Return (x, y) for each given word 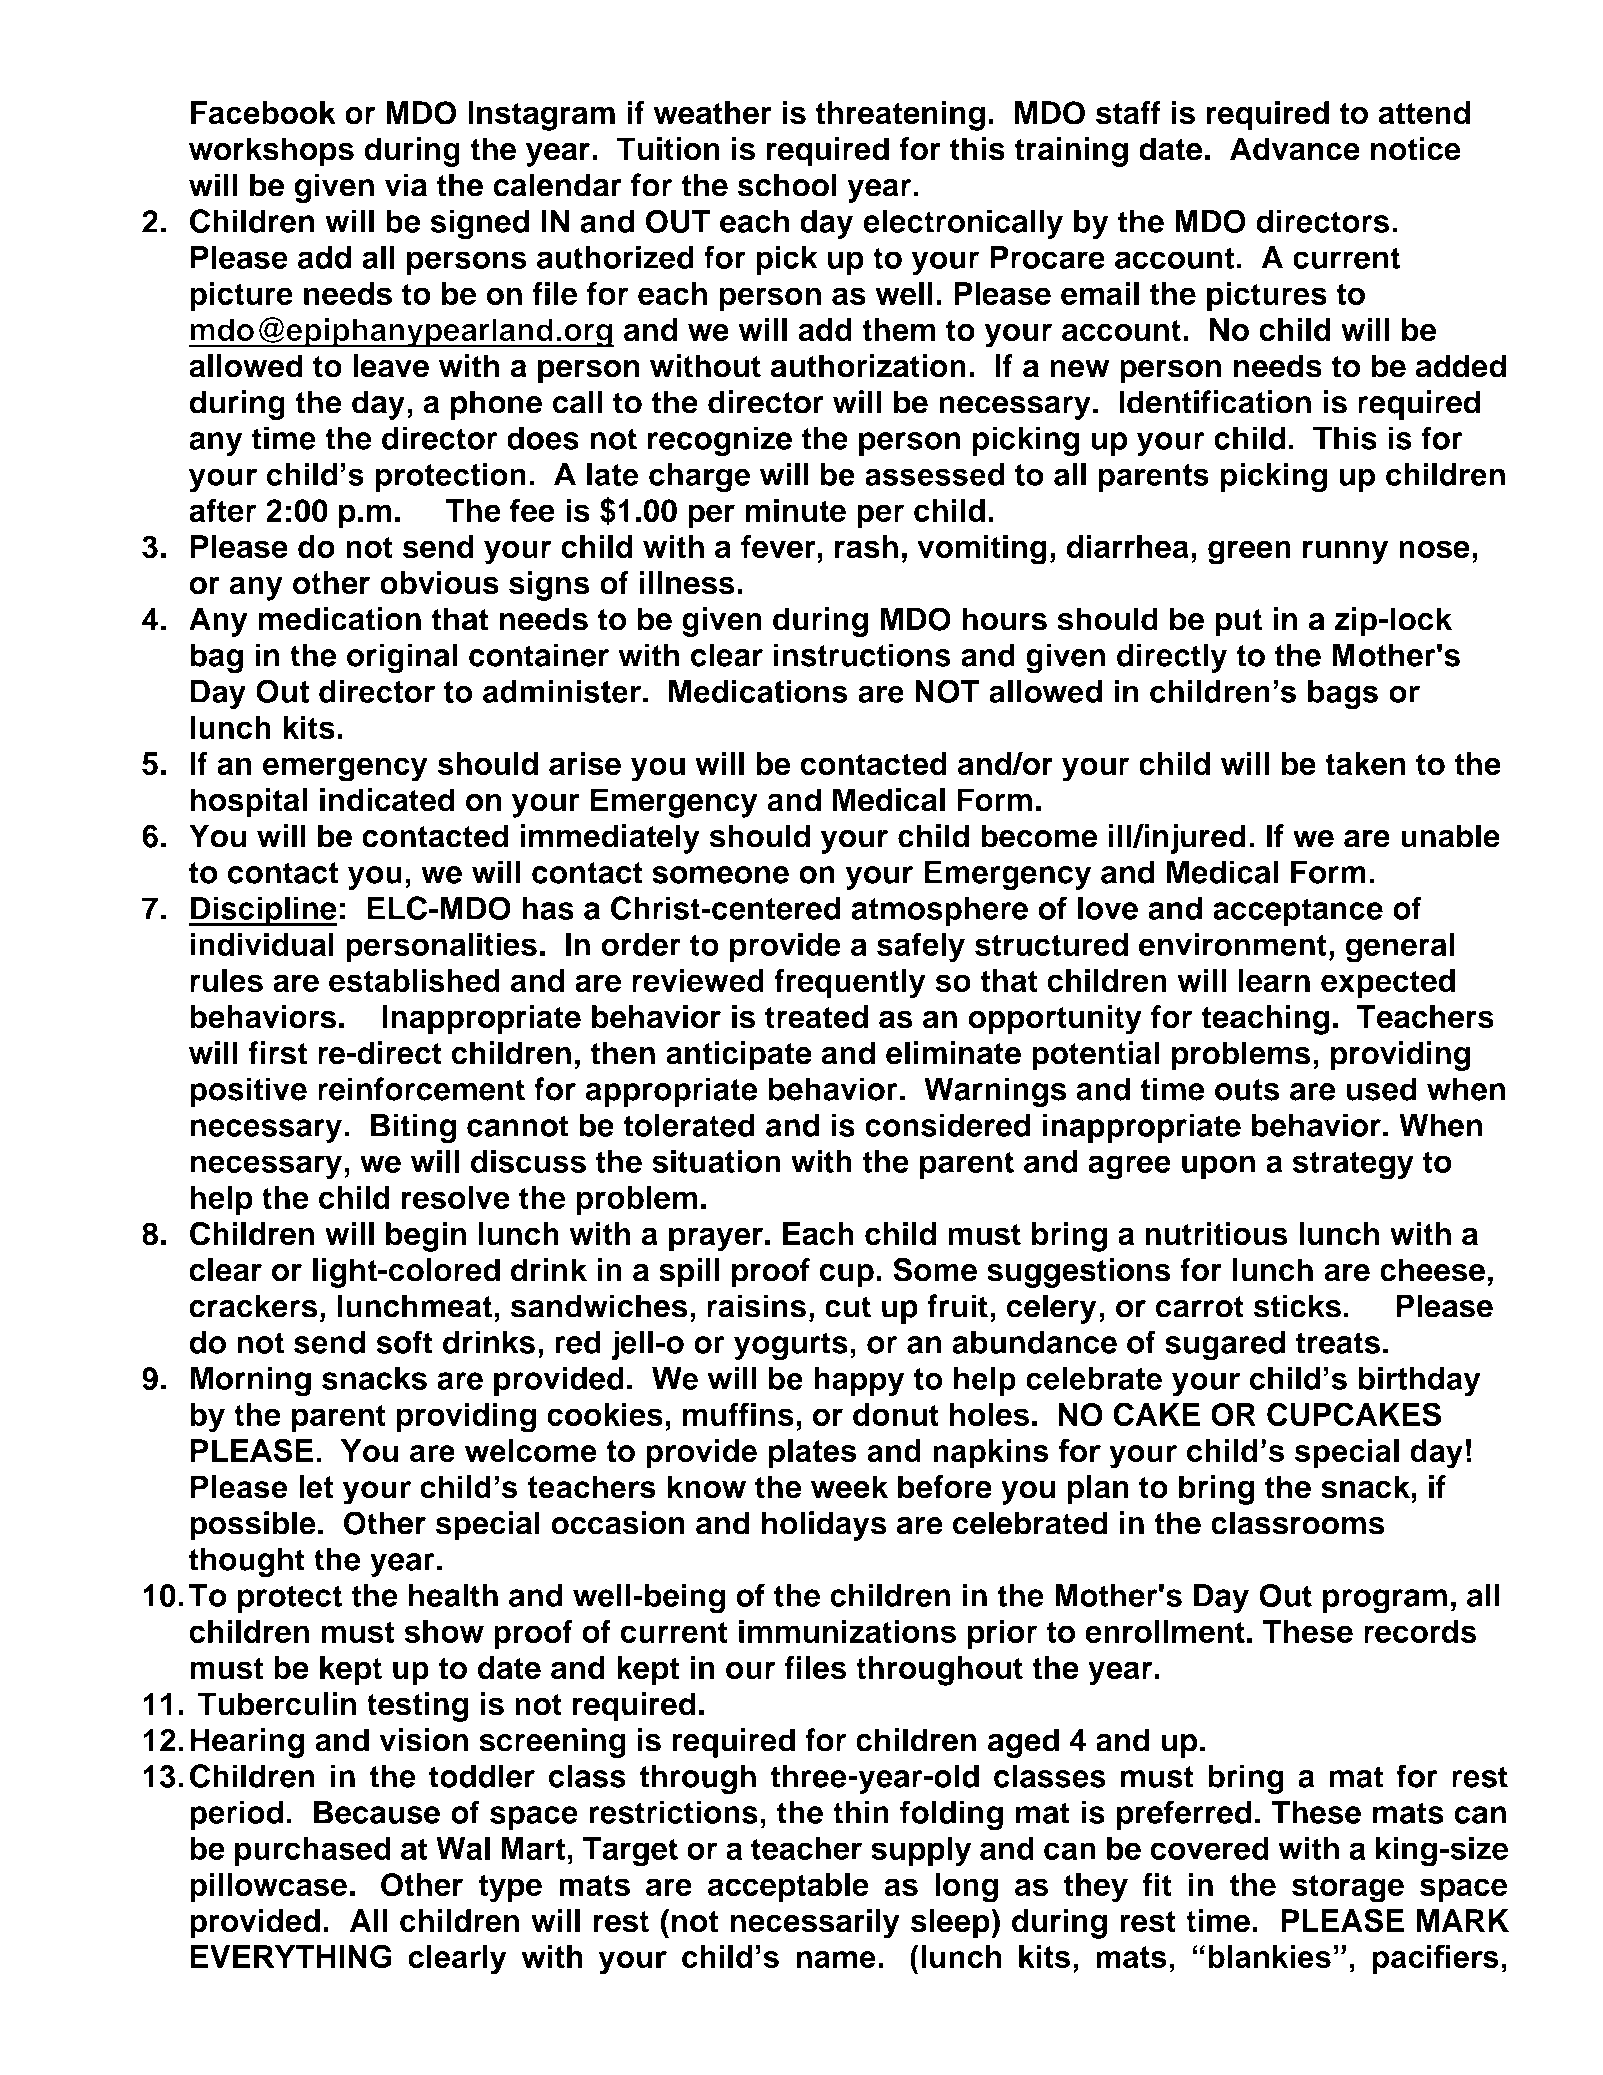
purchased (313, 1851)
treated (816, 1017)
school (787, 185)
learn (1274, 981)
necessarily (815, 1924)
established (414, 981)
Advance (1295, 149)
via (406, 185)
